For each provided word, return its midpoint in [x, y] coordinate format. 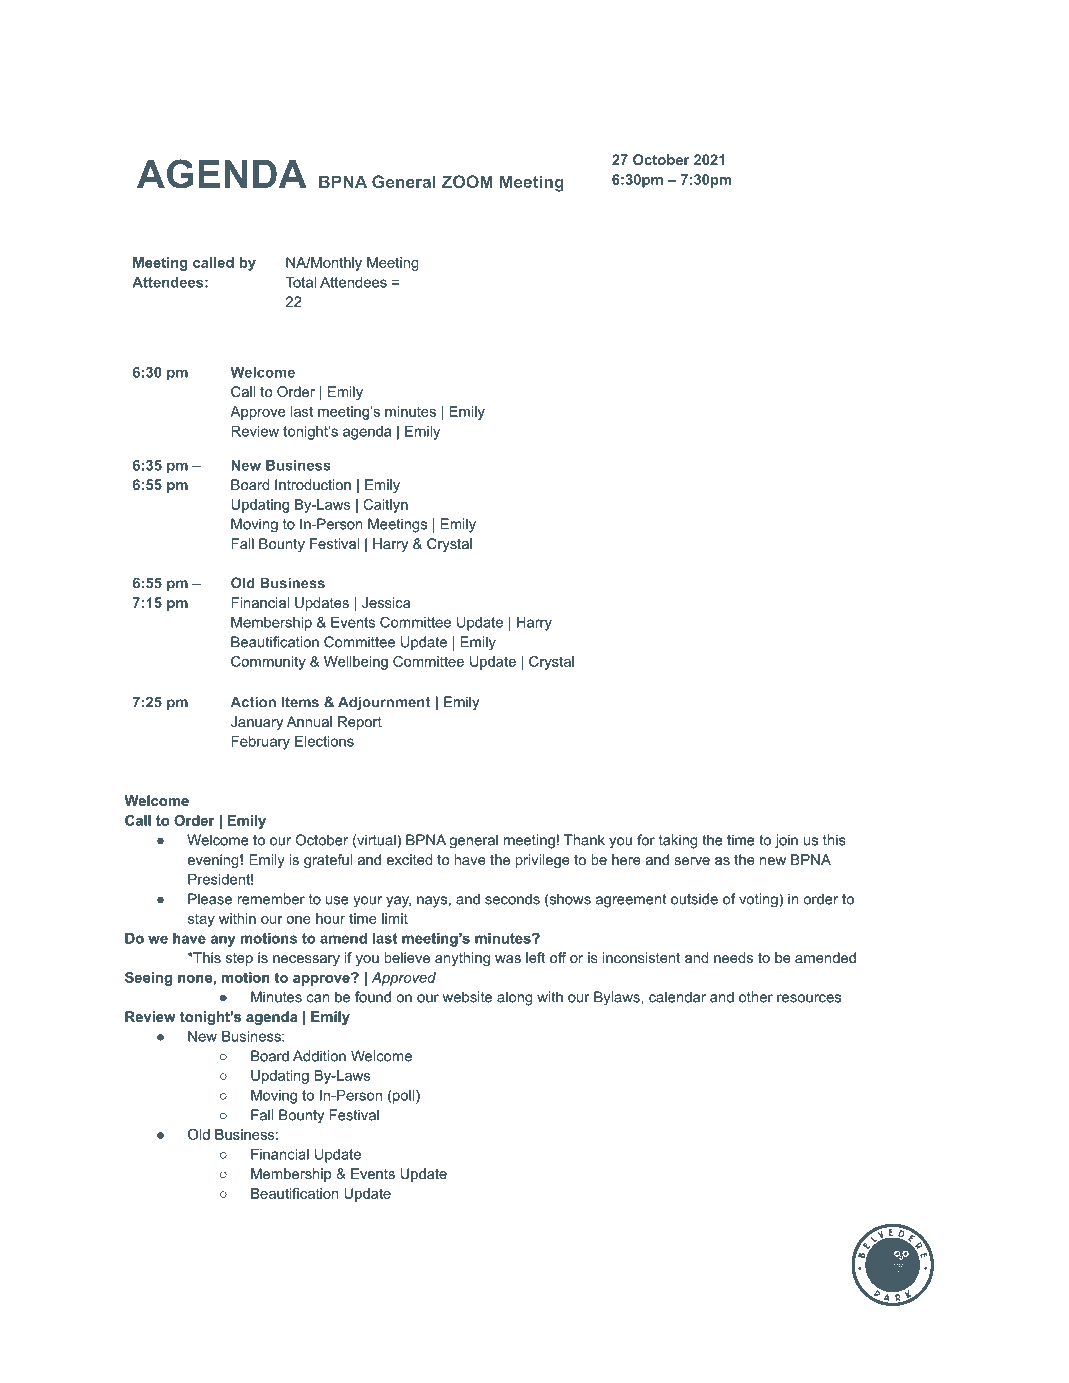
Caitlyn [385, 506]
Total [301, 282]
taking [678, 841]
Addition [319, 1056]
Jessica [386, 602]
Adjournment [384, 703]
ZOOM [467, 181]
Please [210, 899]
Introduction [313, 484]
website [467, 997]
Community [268, 663]
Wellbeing [356, 663]
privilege [542, 861]
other [756, 997]
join [786, 841]
